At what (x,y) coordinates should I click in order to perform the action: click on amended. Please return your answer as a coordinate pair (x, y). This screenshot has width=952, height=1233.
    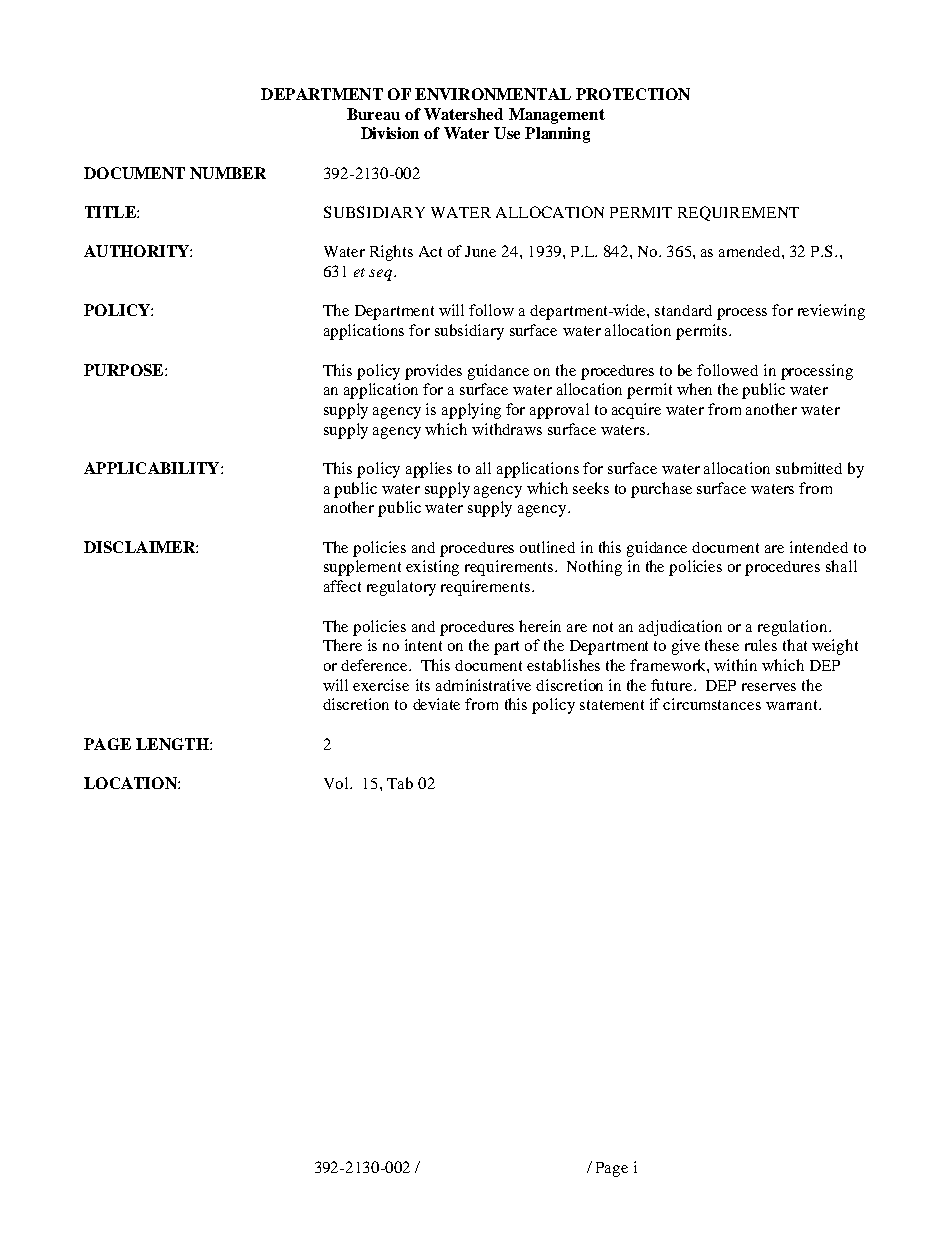
    Looking at the image, I should click on (751, 251).
